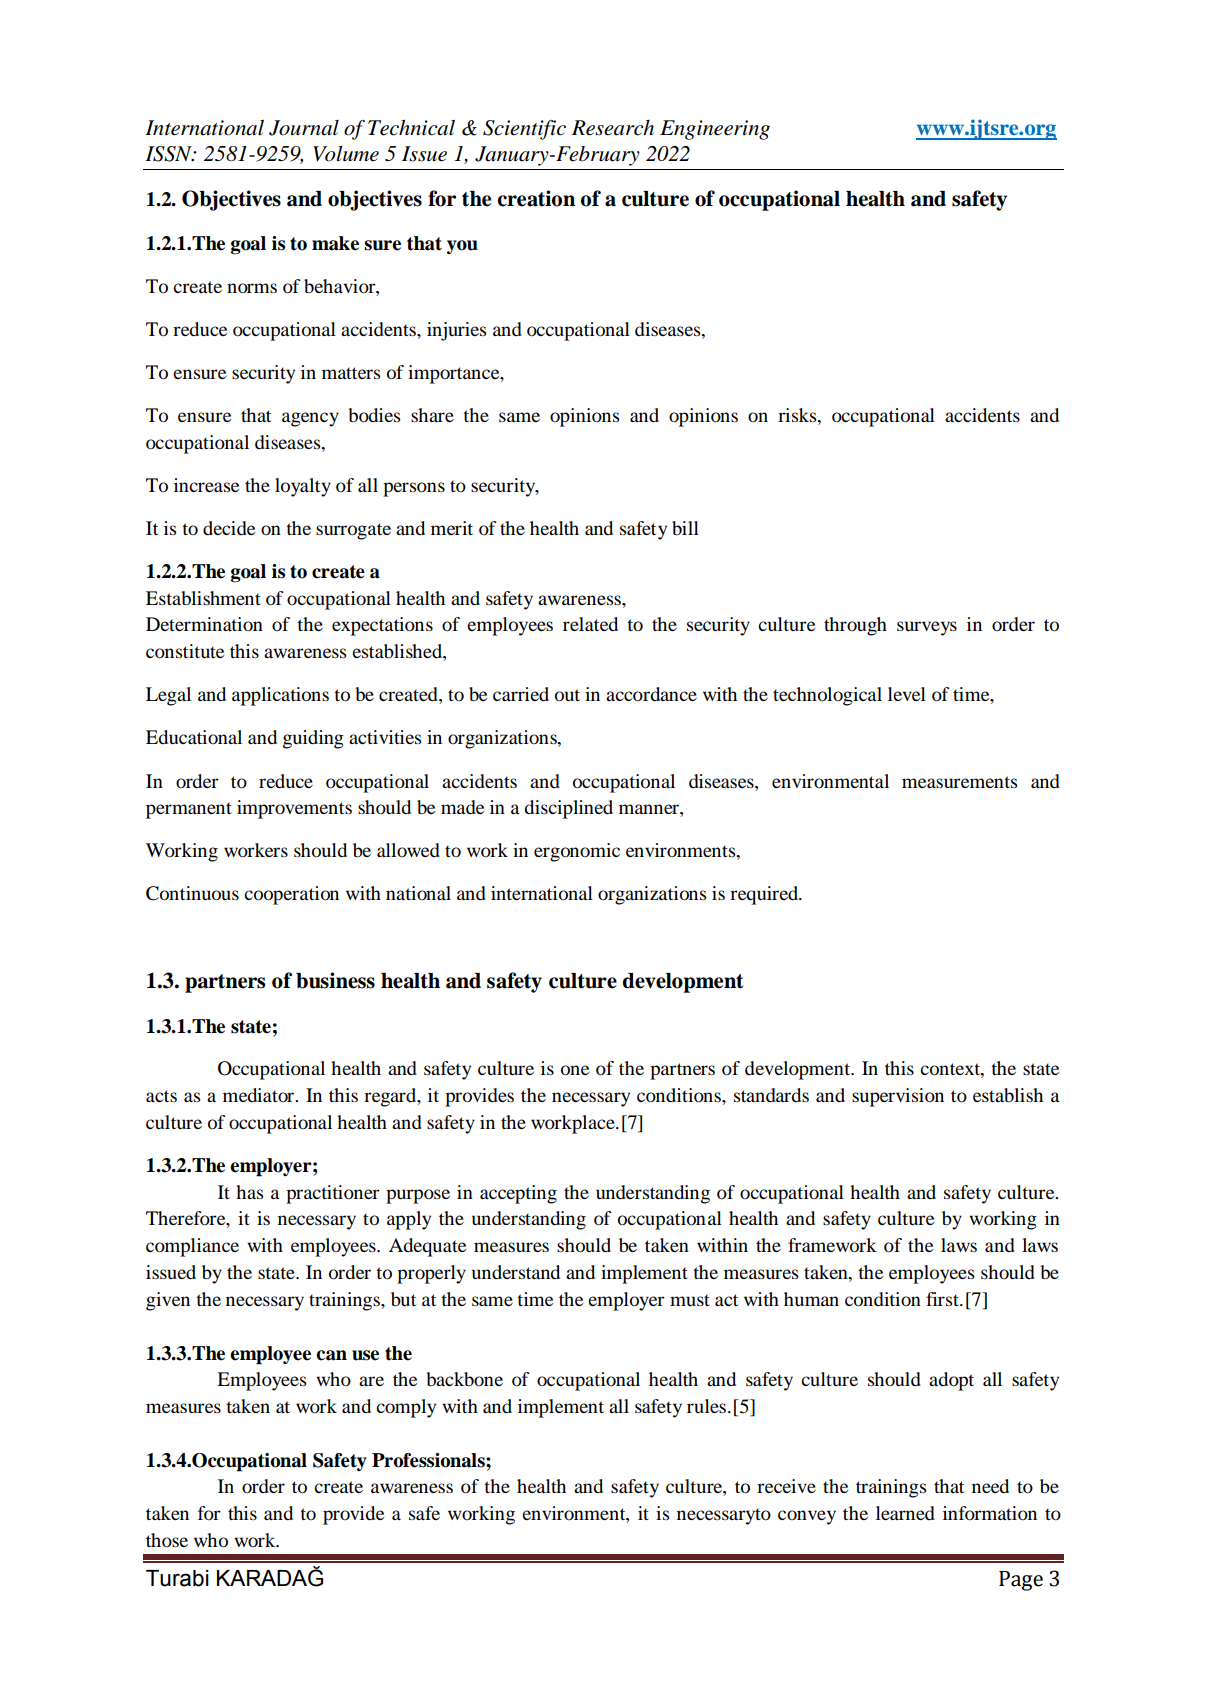 The width and height of the screenshot is (1206, 1706). What do you see at coordinates (898, 1097) in the screenshot?
I see `supervision` at bounding box center [898, 1097].
